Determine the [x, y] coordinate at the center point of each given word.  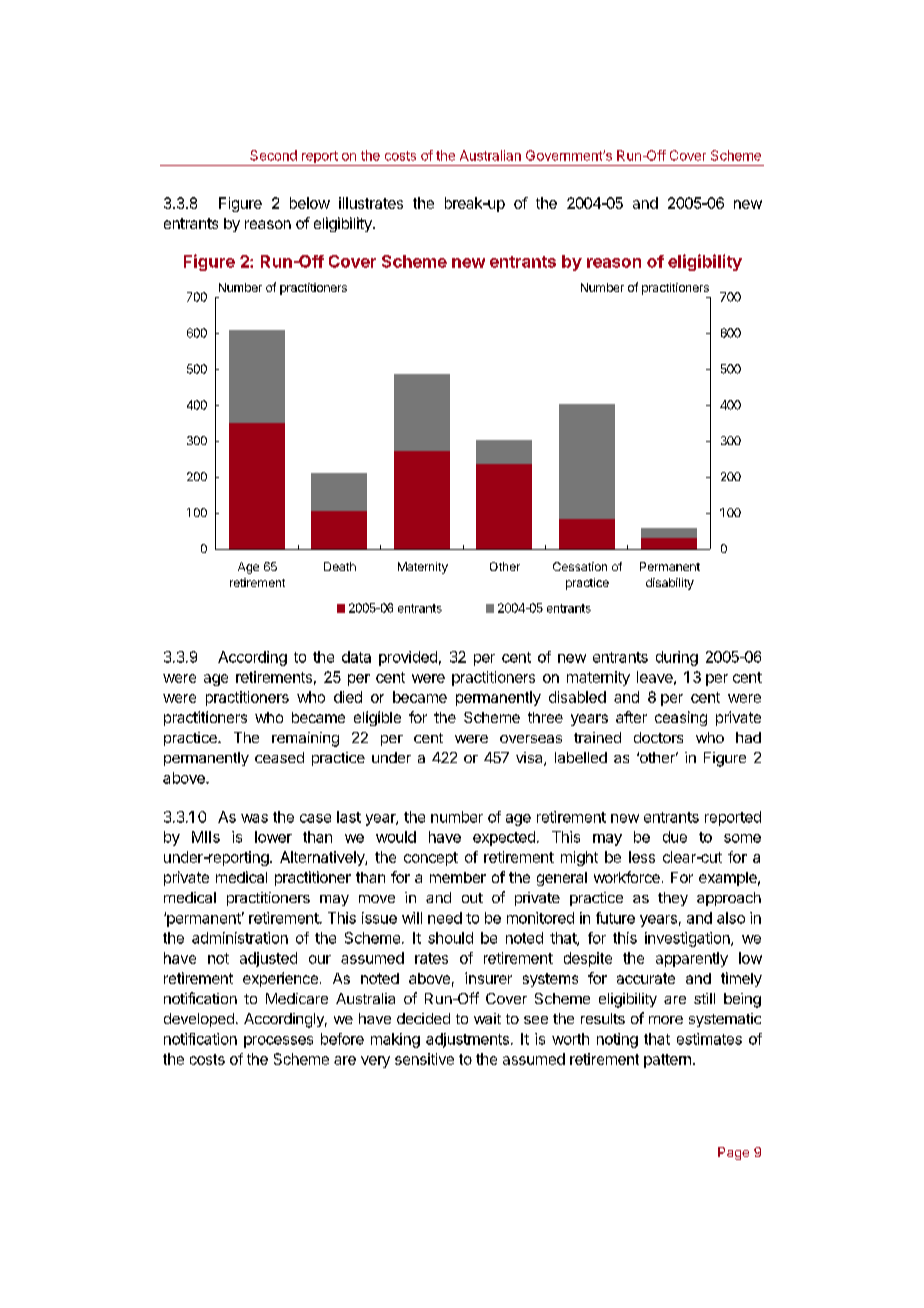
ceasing [681, 718]
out [472, 898]
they [673, 899]
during [677, 658]
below [310, 203]
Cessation [580, 566]
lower [273, 837]
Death [340, 566]
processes [278, 1042]
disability [670, 584]
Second [273, 155]
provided [408, 658]
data [356, 657]
